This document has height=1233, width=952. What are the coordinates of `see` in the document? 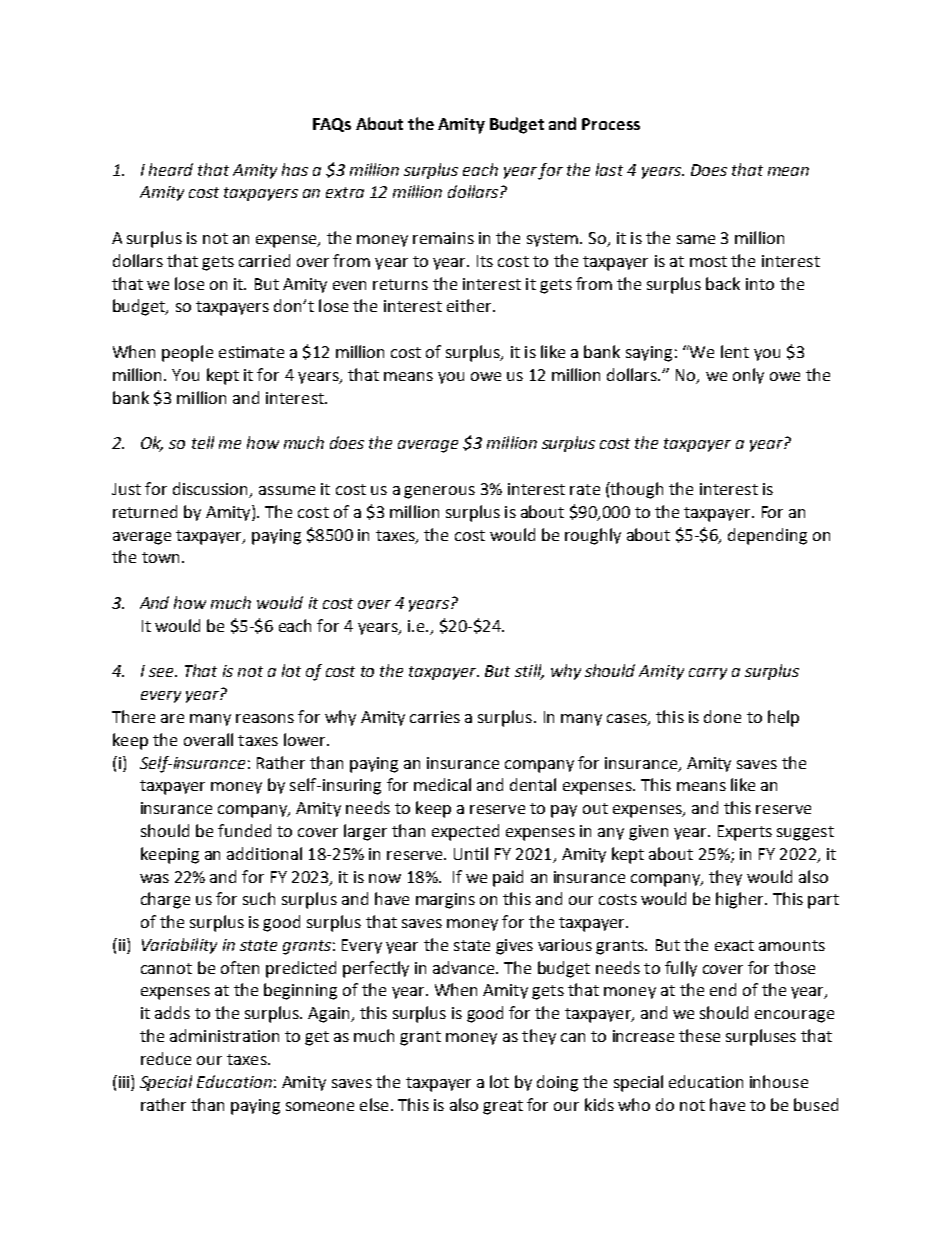 It's located at (162, 672).
